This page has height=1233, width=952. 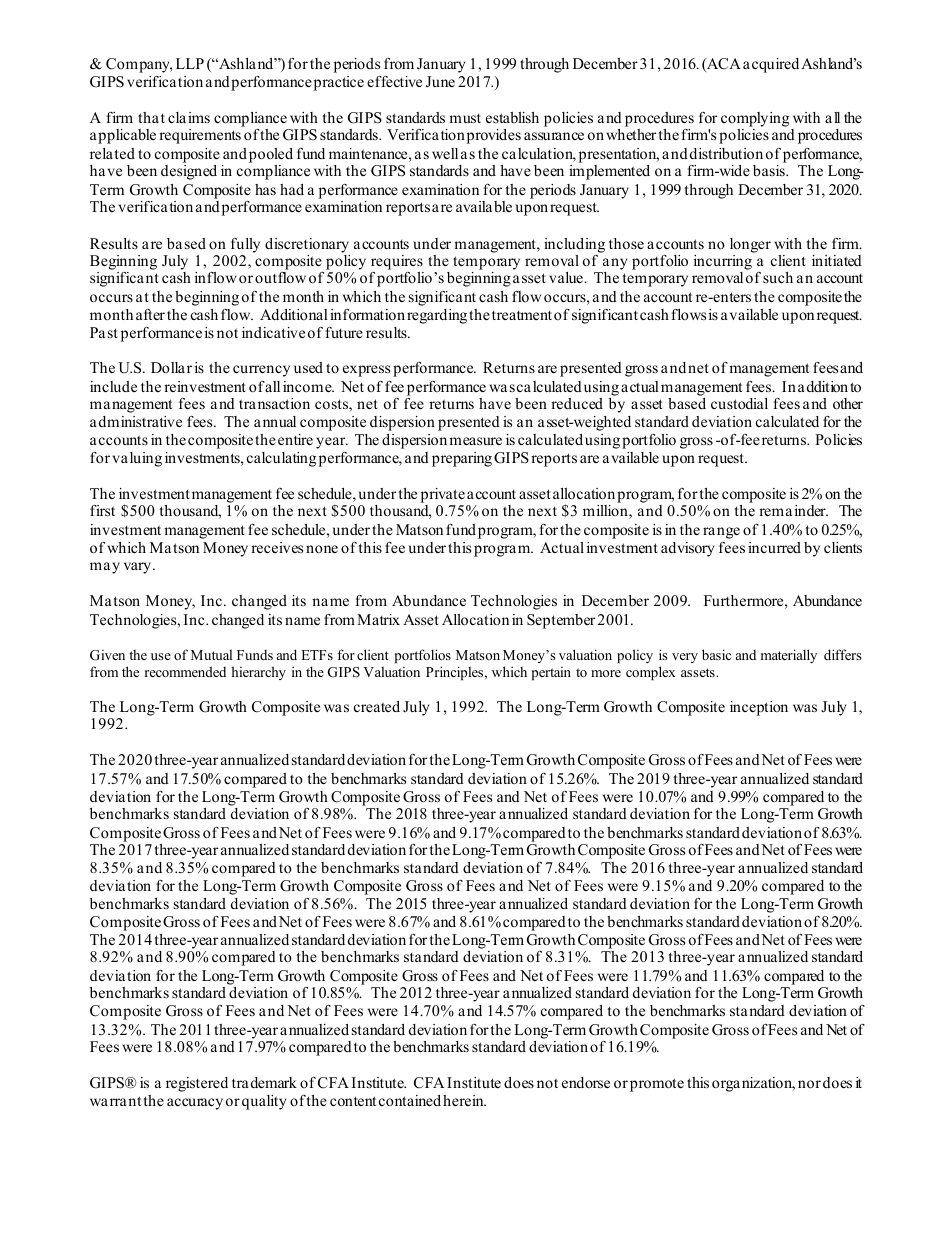 What do you see at coordinates (561, 621) in the page?
I see `September` at bounding box center [561, 621].
